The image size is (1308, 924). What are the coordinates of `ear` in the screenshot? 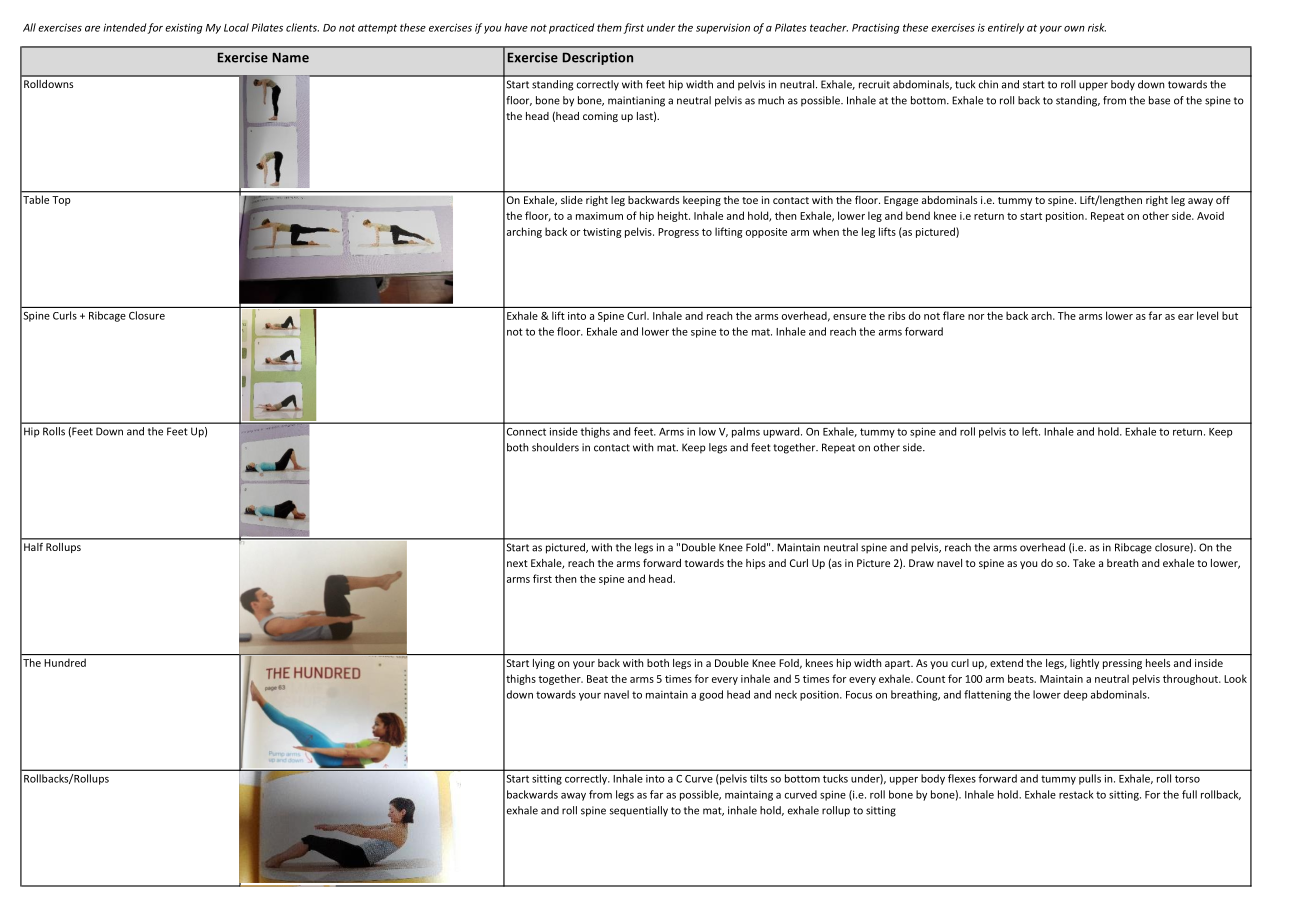 It's located at (1186, 317).
